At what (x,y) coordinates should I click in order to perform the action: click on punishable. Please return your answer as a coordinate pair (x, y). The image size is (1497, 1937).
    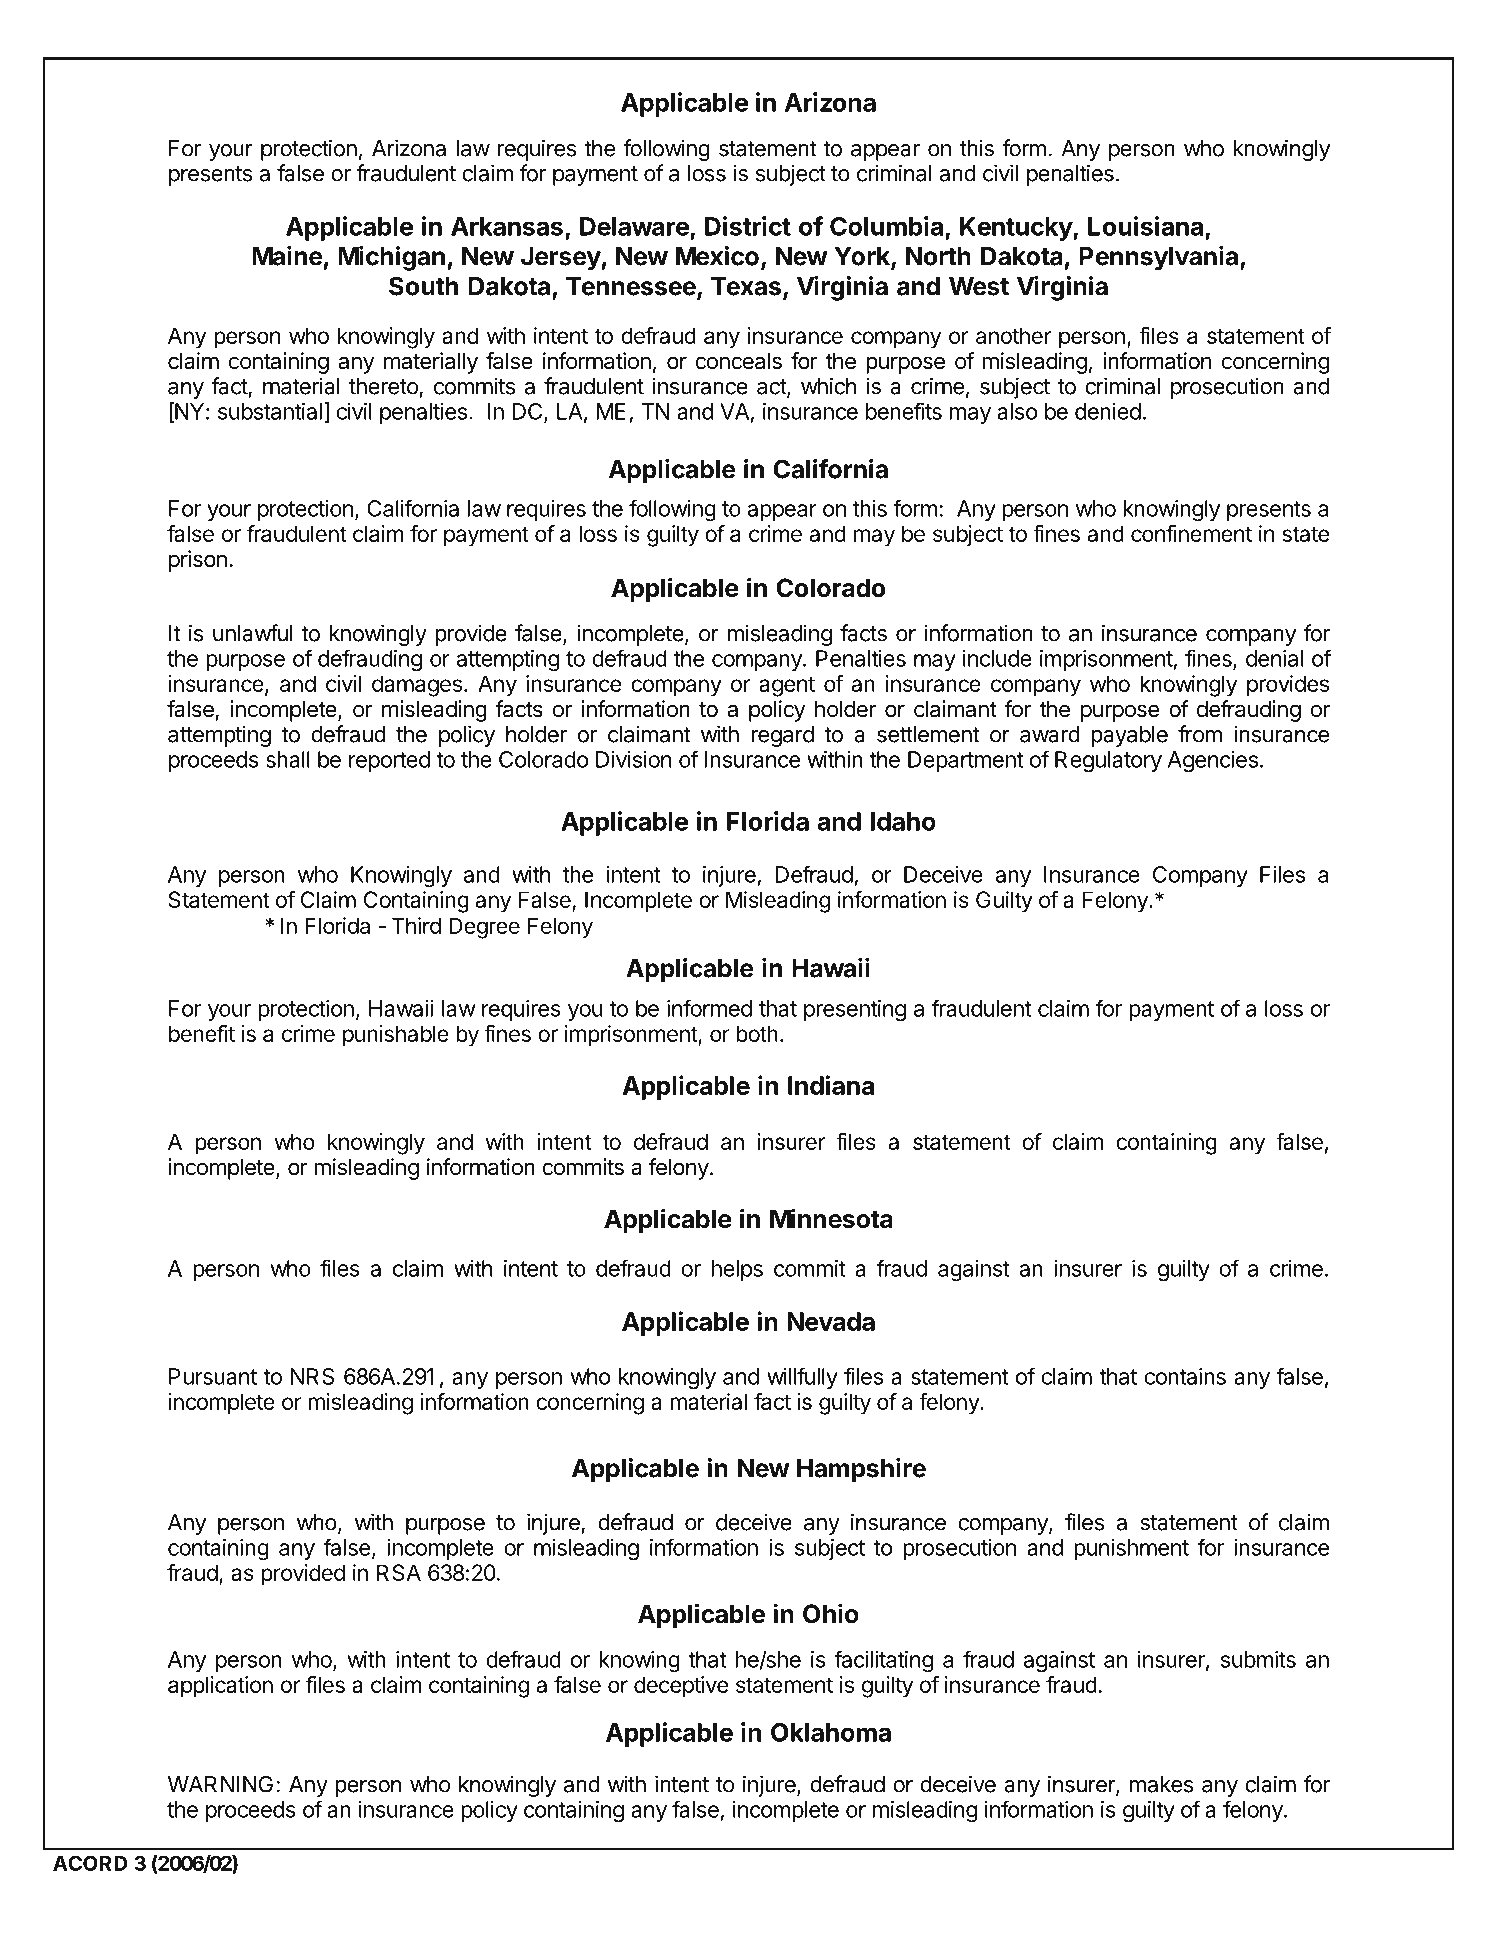
    Looking at the image, I should click on (396, 1036).
